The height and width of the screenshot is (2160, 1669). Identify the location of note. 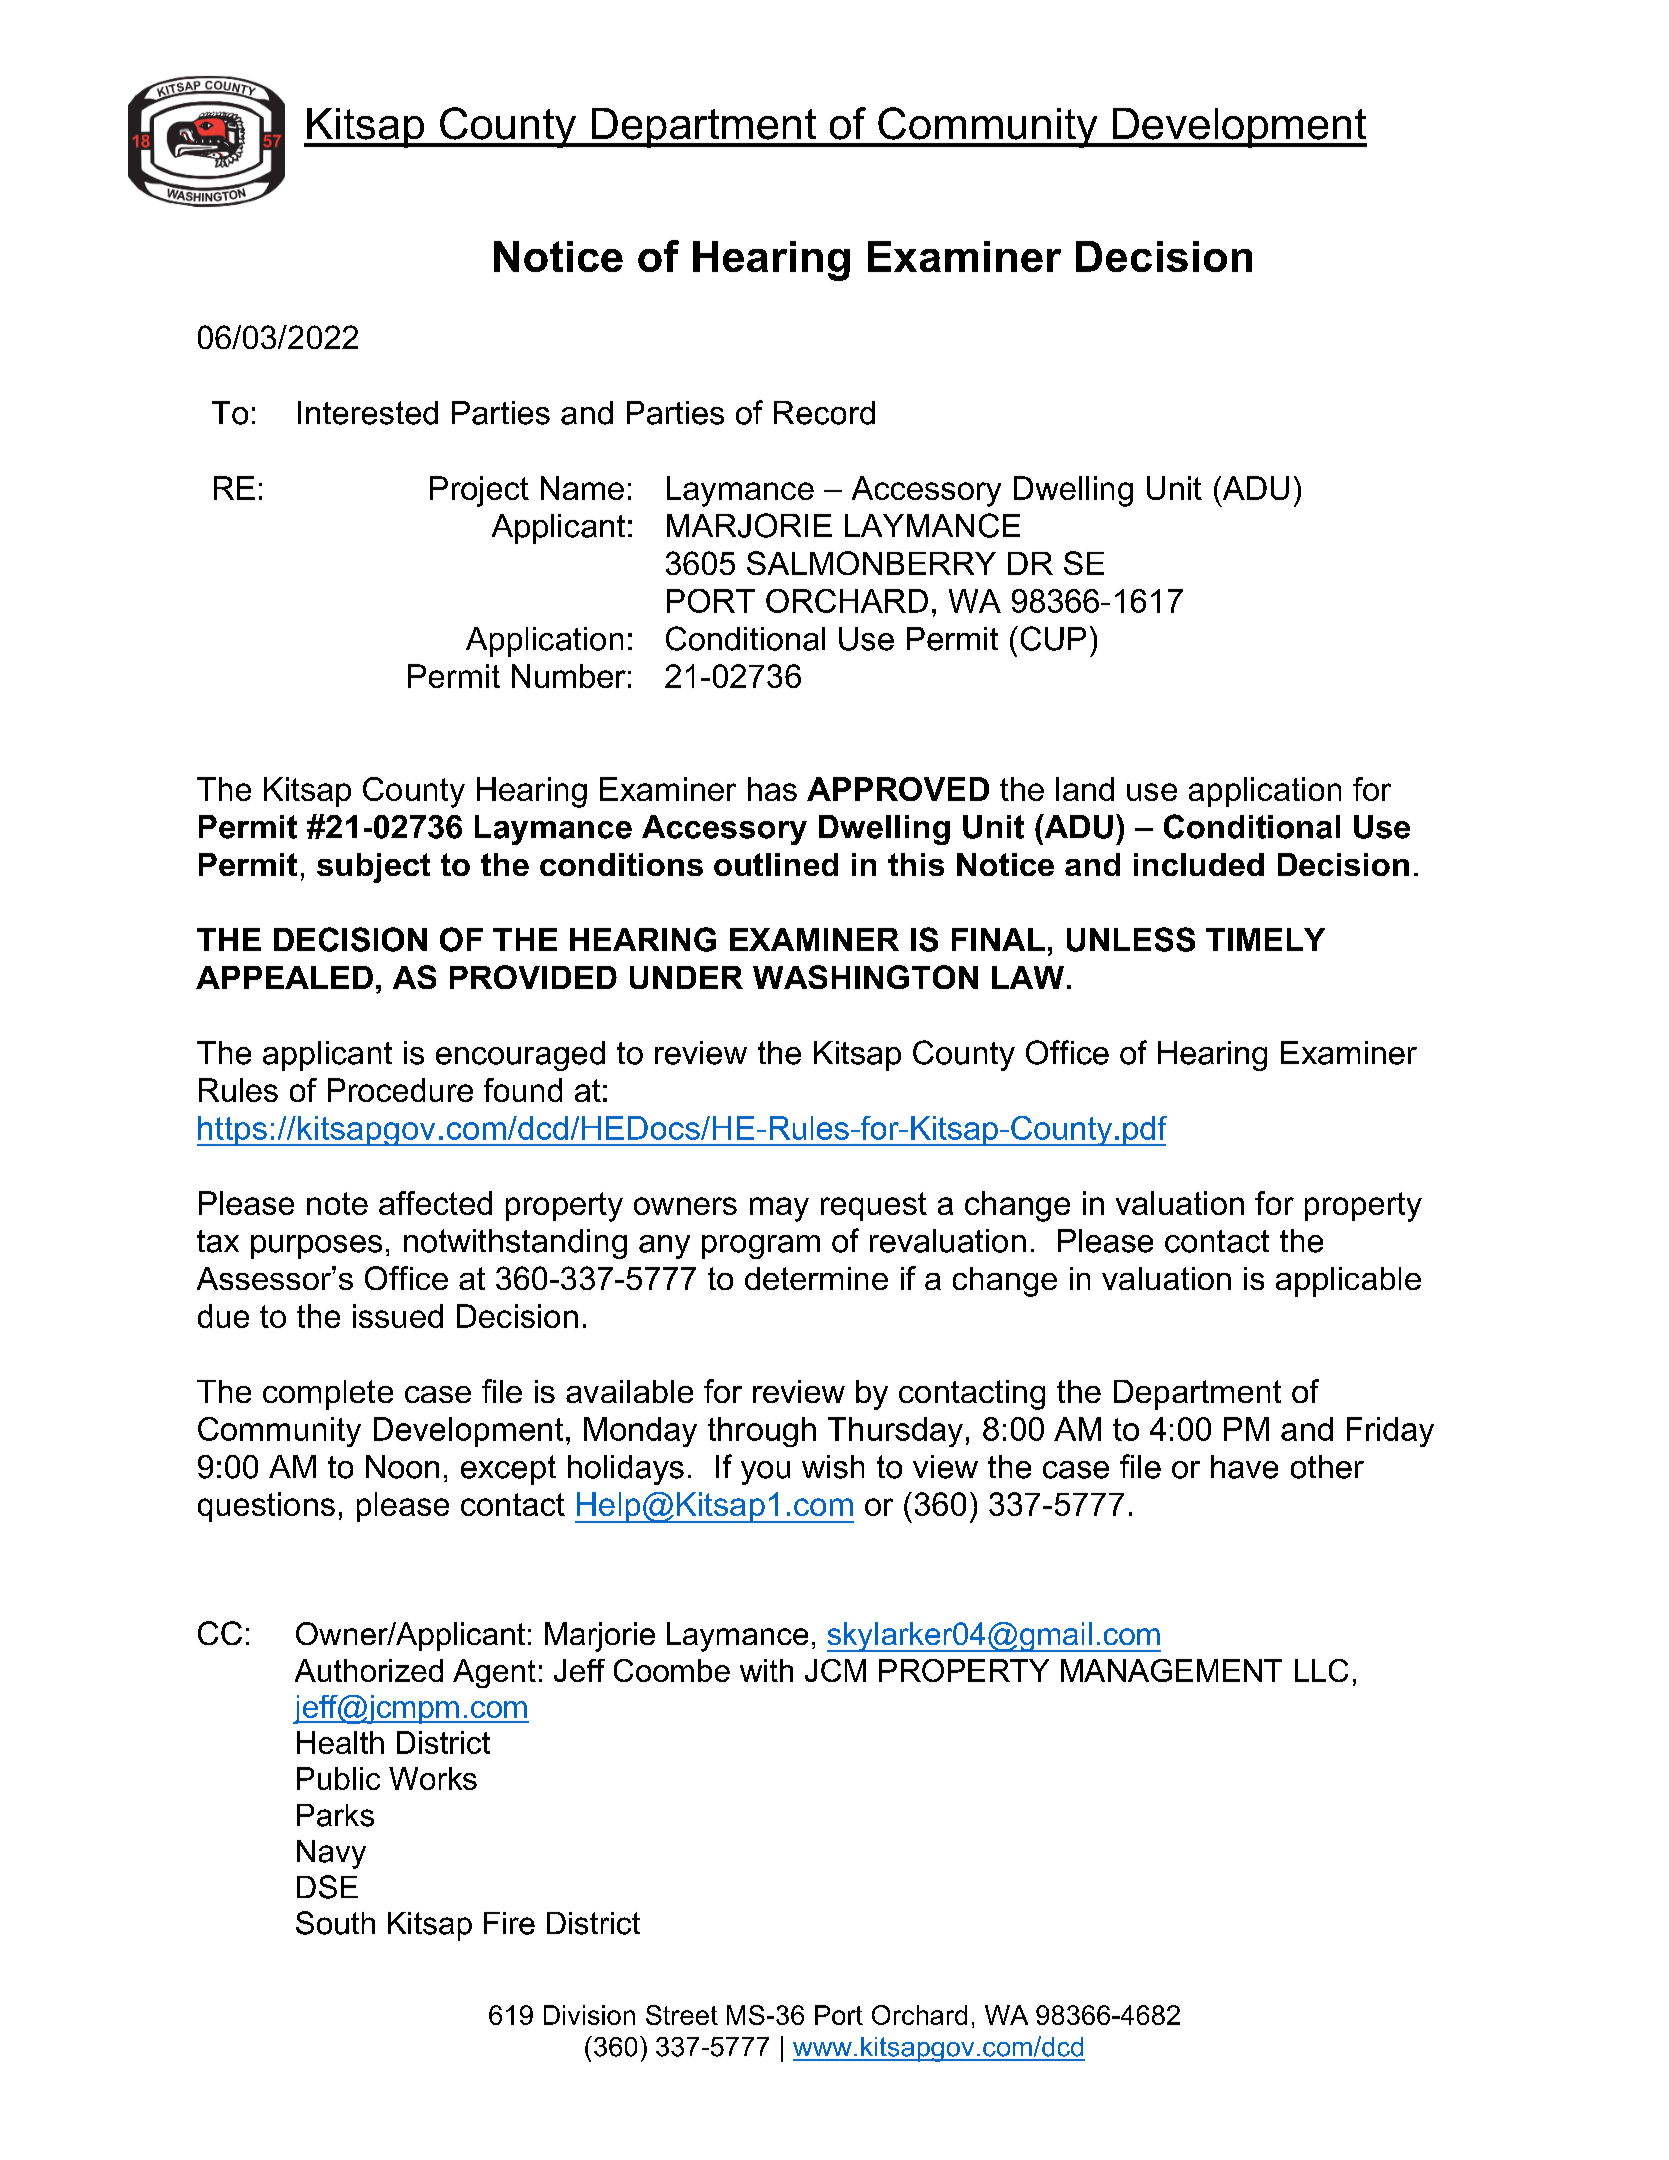
(337, 1203).
